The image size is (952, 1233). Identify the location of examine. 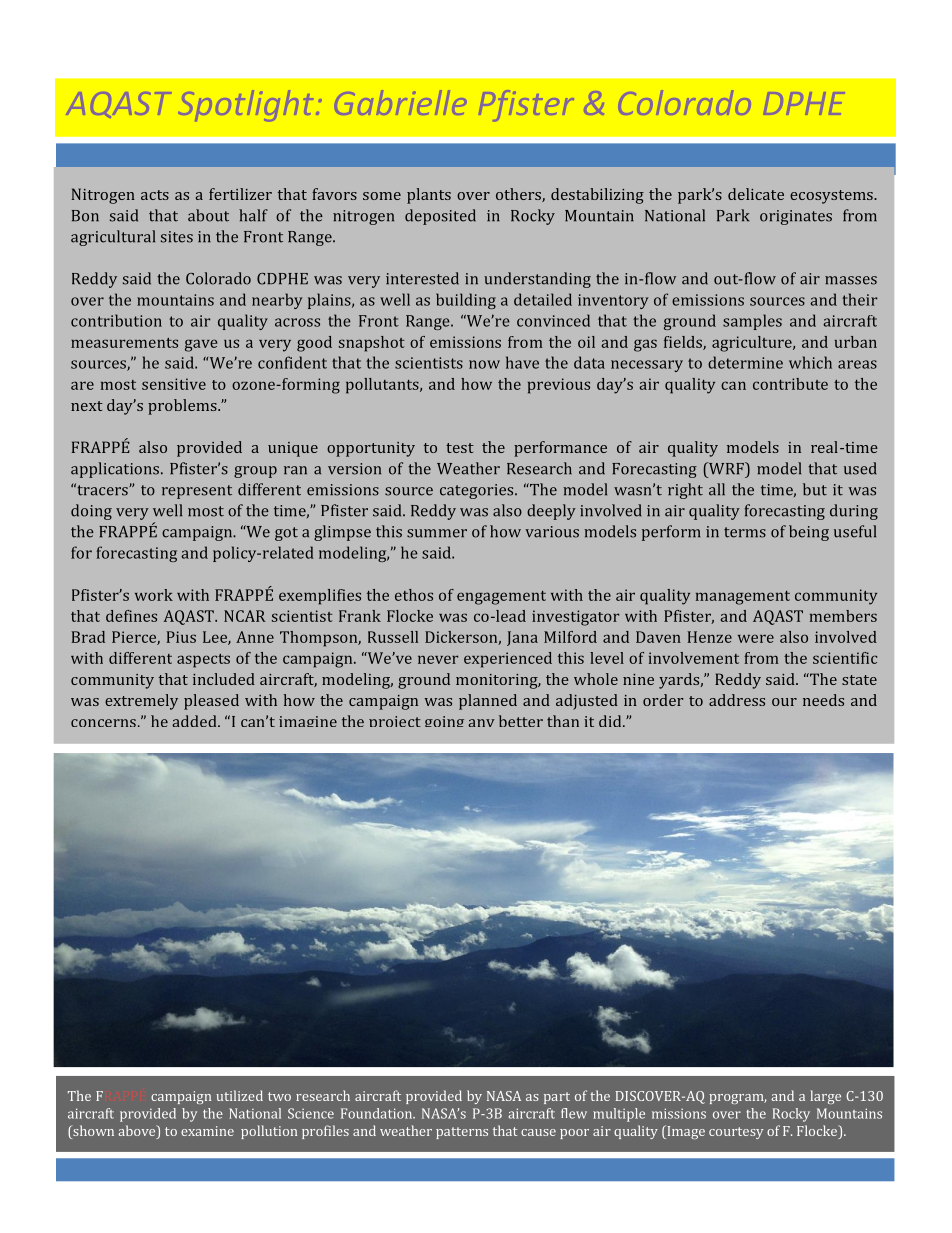
(207, 1131).
